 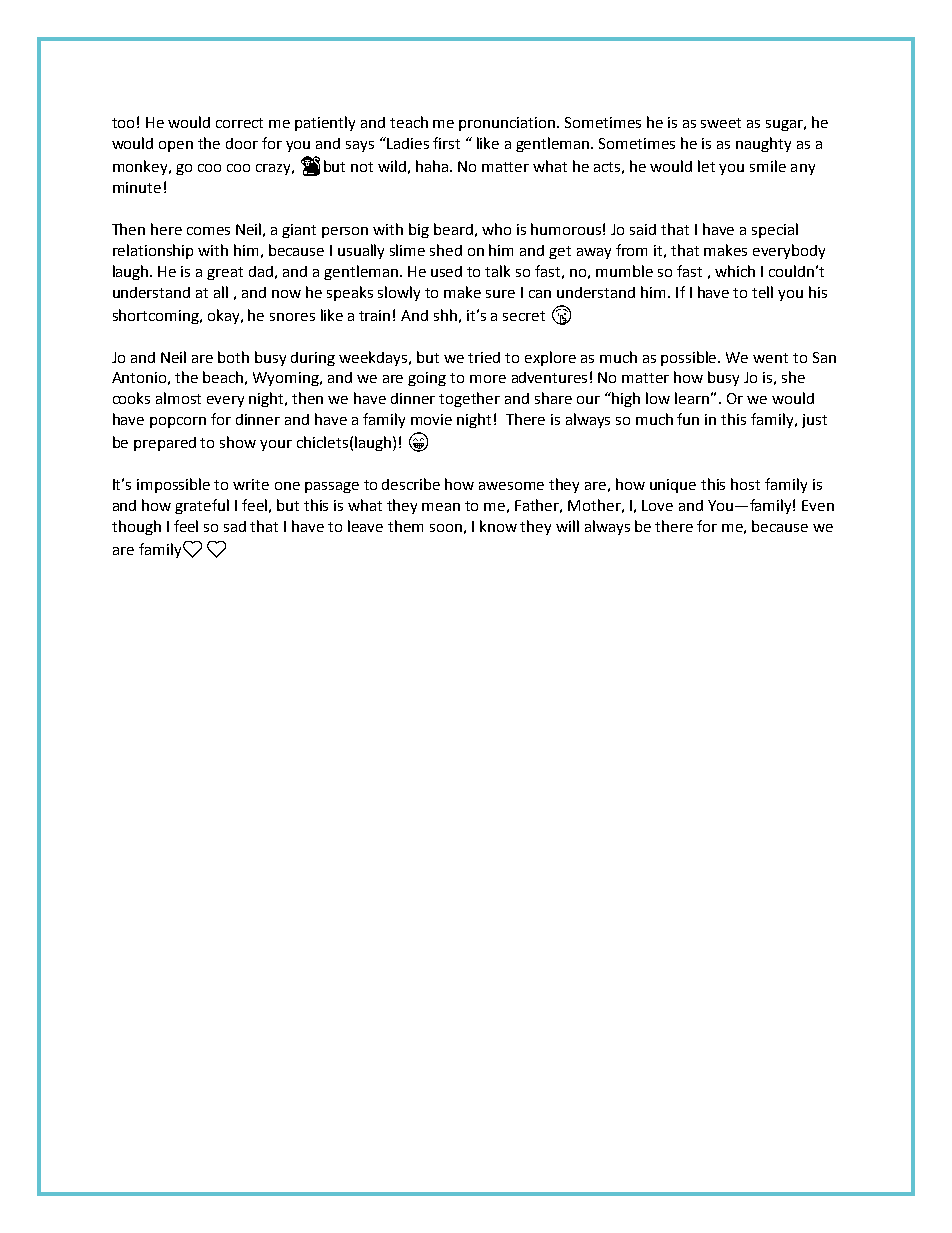 I want to click on movie, so click(x=431, y=419).
